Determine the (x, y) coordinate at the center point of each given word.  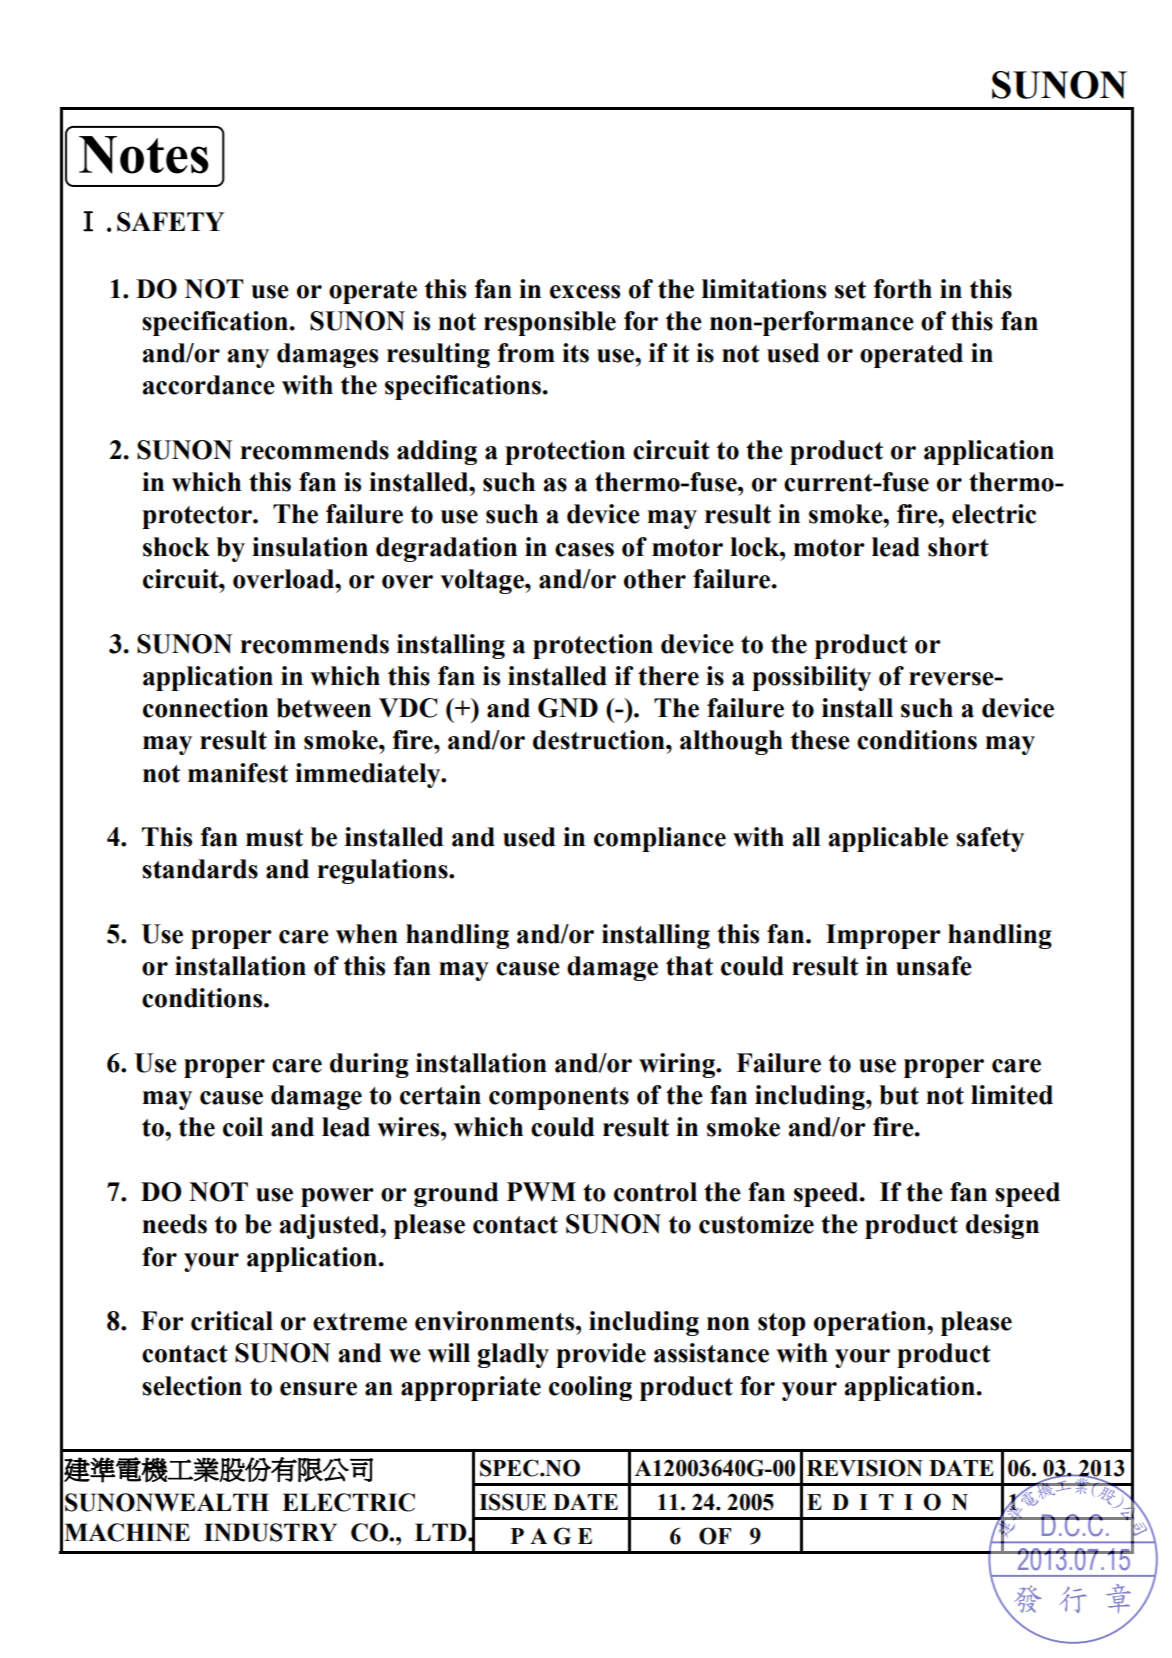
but (899, 1095)
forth (903, 289)
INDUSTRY (270, 1532)
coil (243, 1127)
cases (584, 550)
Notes (144, 155)
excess (585, 292)
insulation (310, 547)
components (559, 1098)
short (958, 547)
